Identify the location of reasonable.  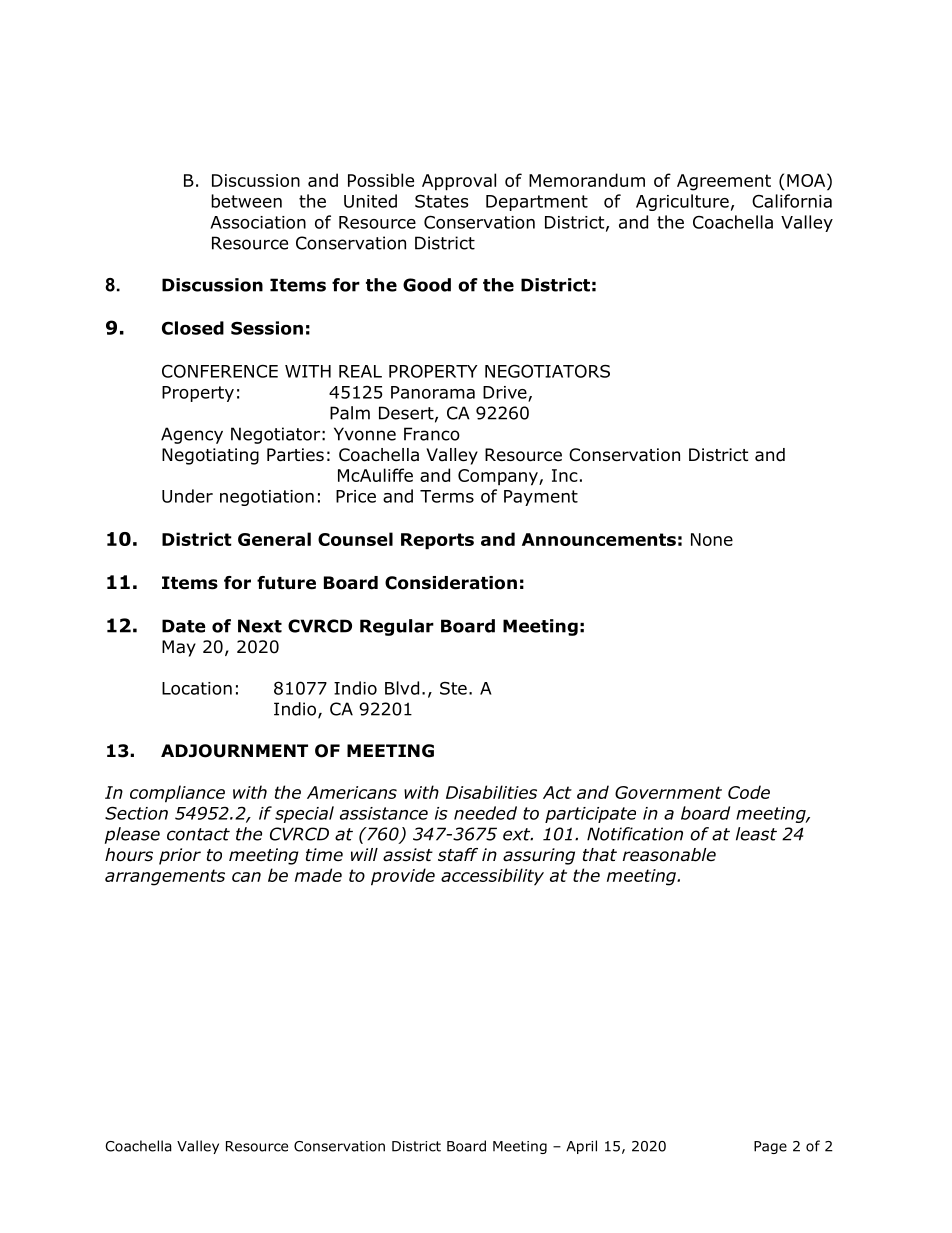
(669, 855).
